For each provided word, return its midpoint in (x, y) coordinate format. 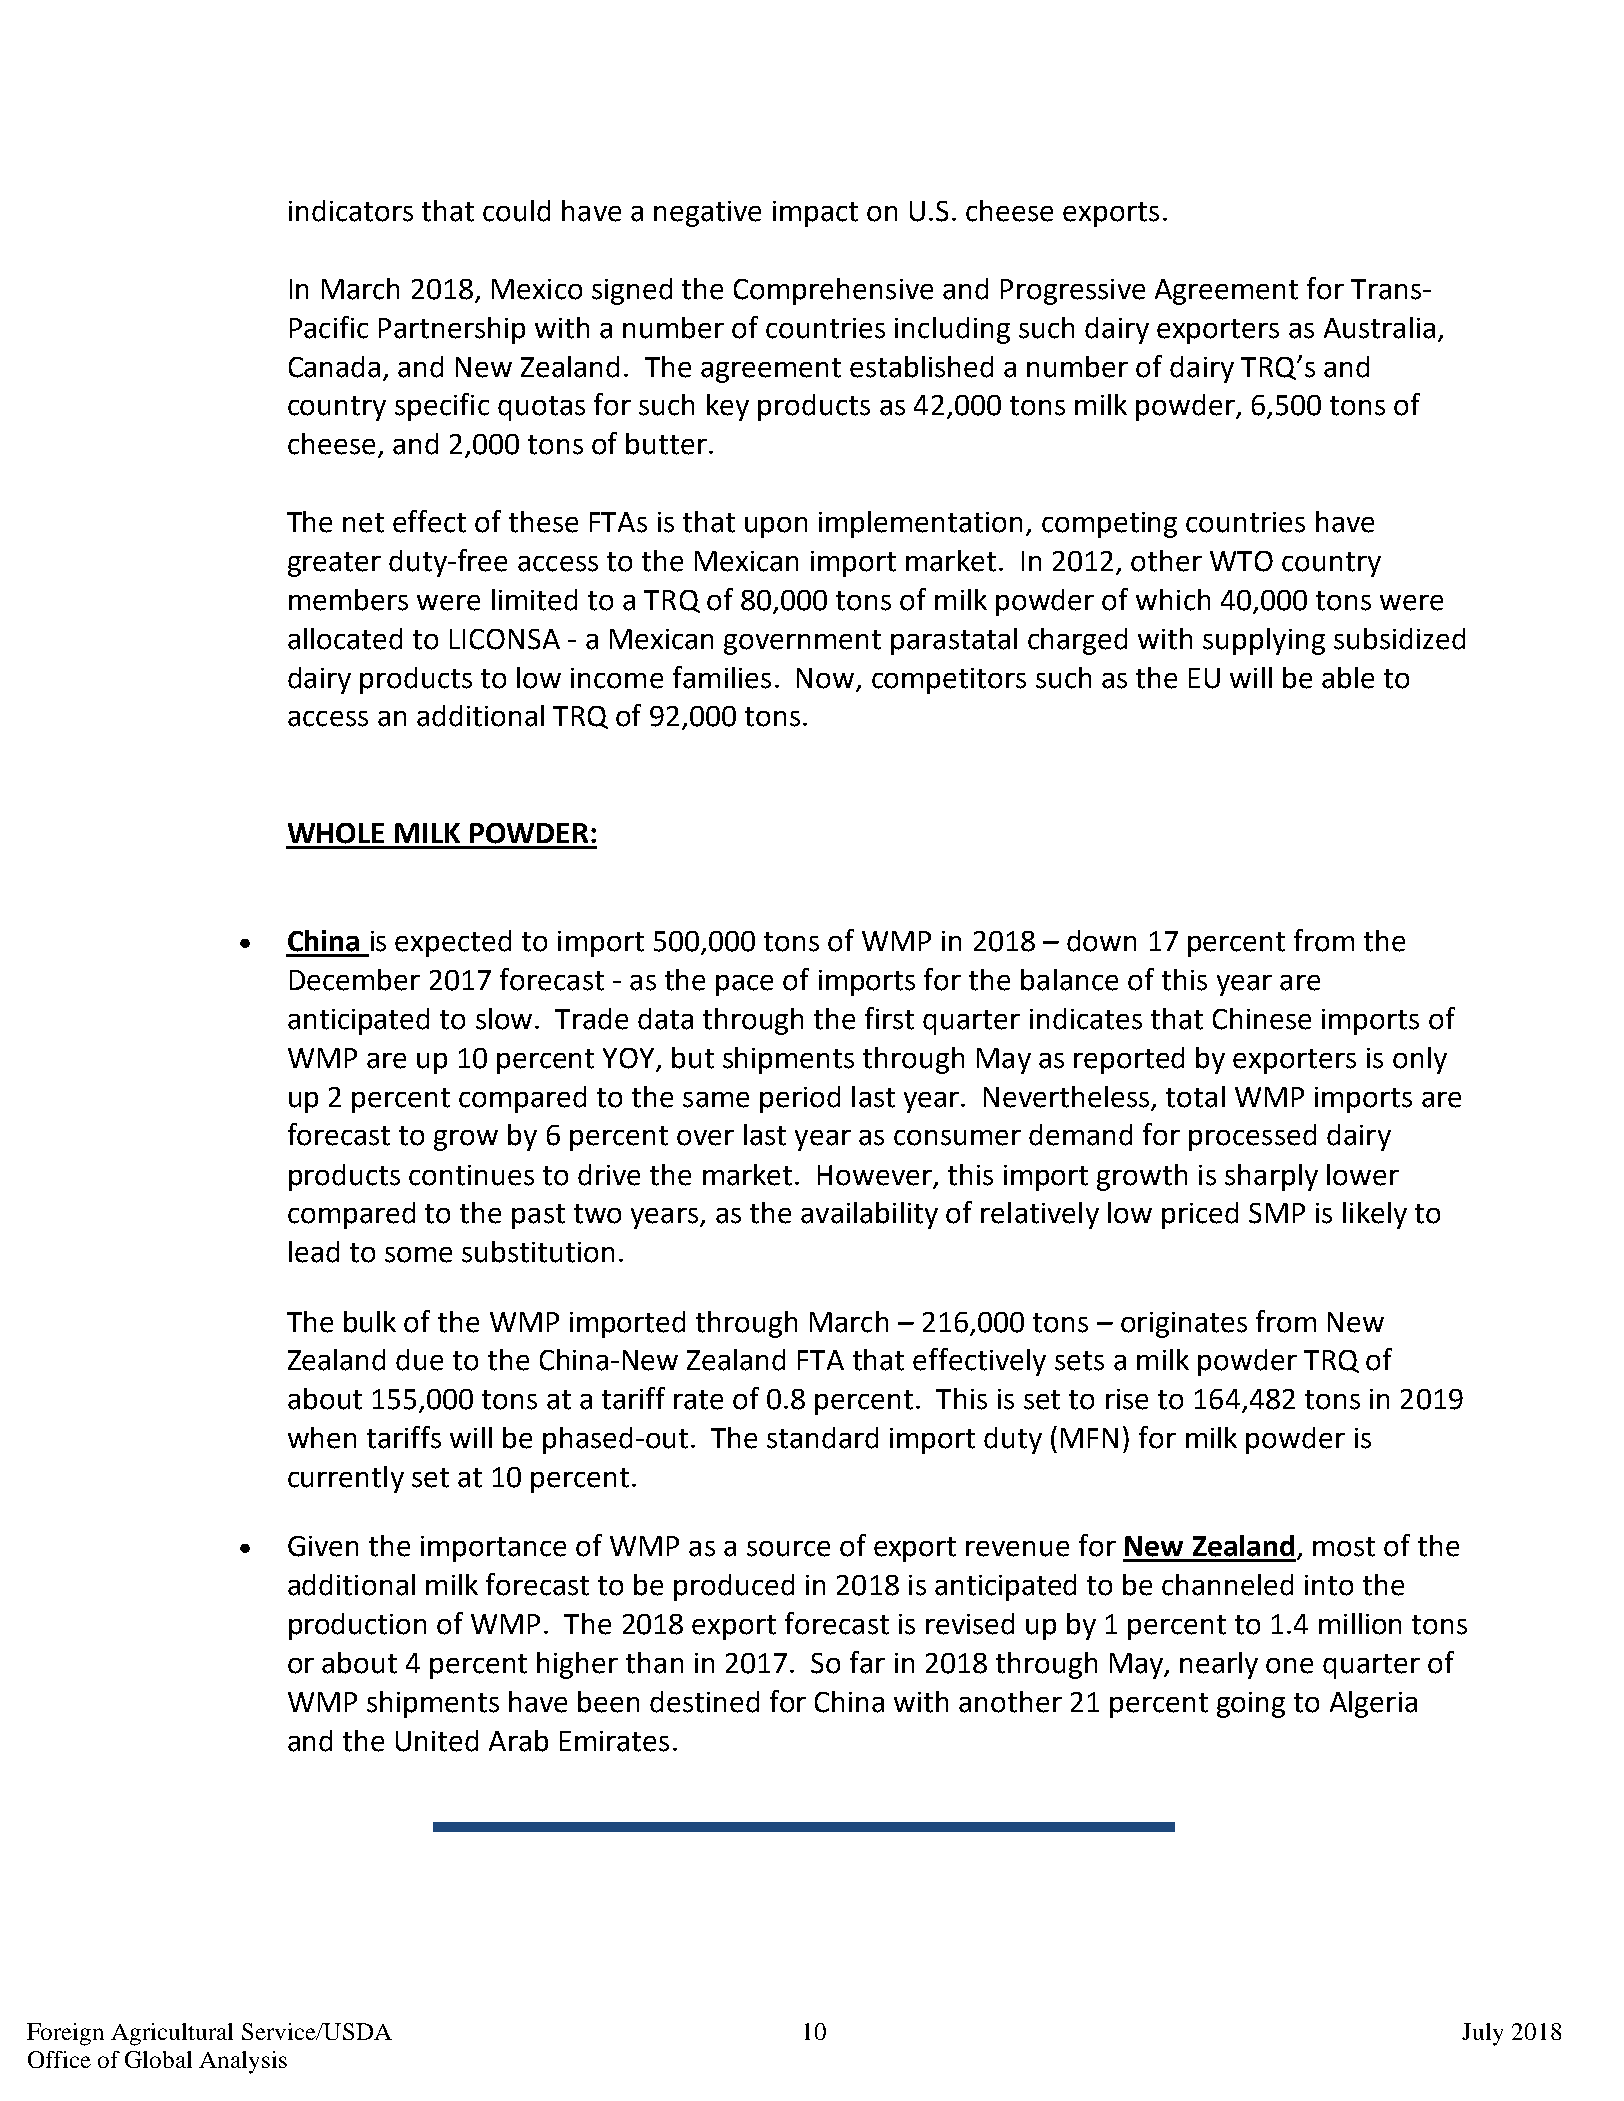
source (788, 1549)
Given (323, 1546)
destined (704, 1702)
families (722, 677)
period (800, 1099)
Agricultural (172, 2034)
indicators (351, 211)
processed (1252, 1137)
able (1348, 678)
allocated (345, 639)
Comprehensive (833, 291)
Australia (1379, 328)
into (1329, 1585)
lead (314, 1252)
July (1482, 2034)
